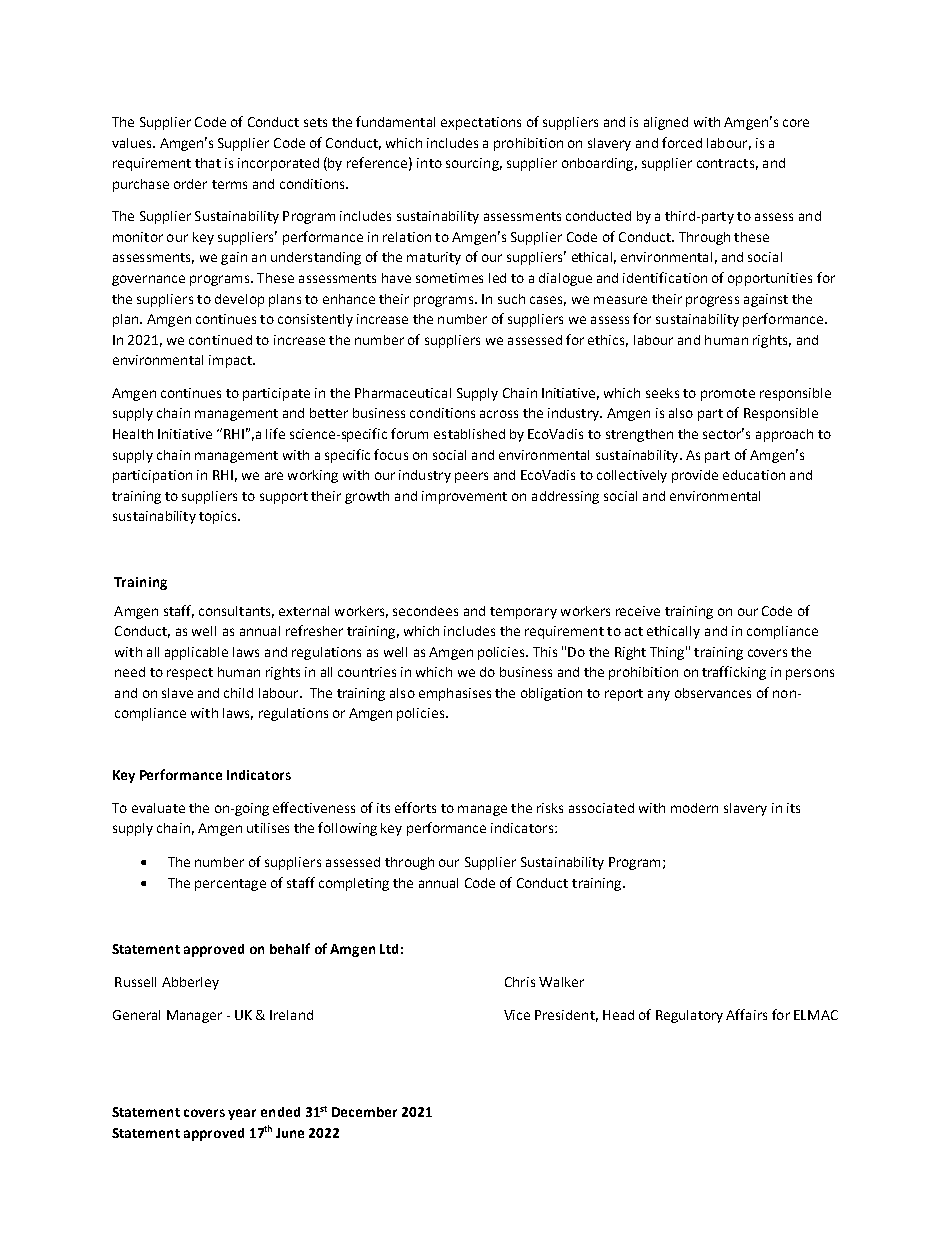  I want to click on expectations, so click(481, 123).
